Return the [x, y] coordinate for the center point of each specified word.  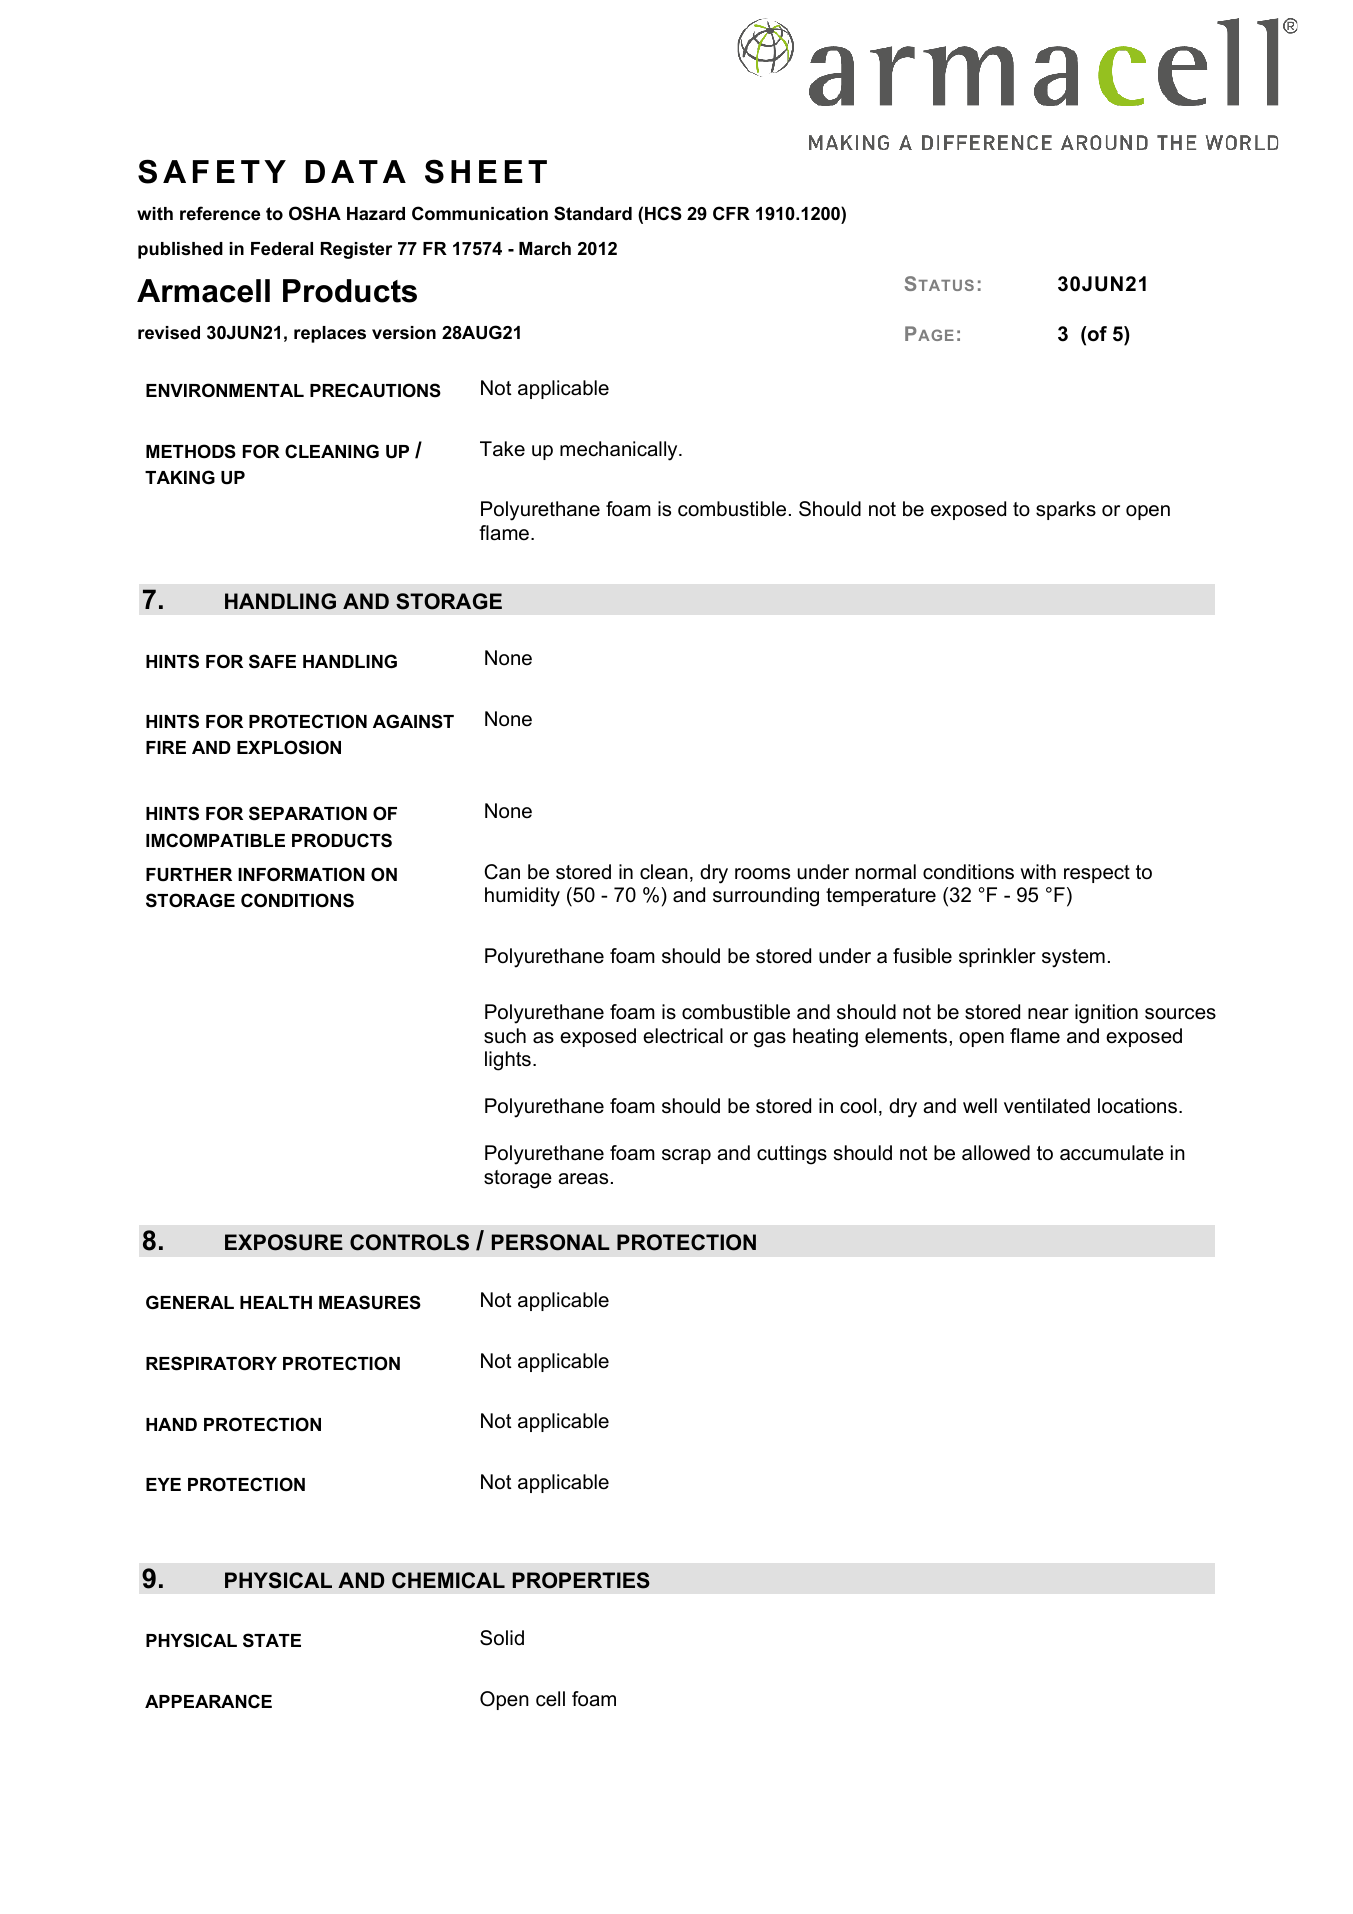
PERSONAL [551, 1242]
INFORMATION [301, 874]
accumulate [1112, 1153]
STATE [272, 1640]
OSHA [315, 213]
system [1073, 958]
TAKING [180, 477]
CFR [731, 213]
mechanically [620, 451]
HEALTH [276, 1302]
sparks [1066, 510]
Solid [502, 1638]
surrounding [766, 897]
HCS [663, 213]
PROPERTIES [581, 1580]
